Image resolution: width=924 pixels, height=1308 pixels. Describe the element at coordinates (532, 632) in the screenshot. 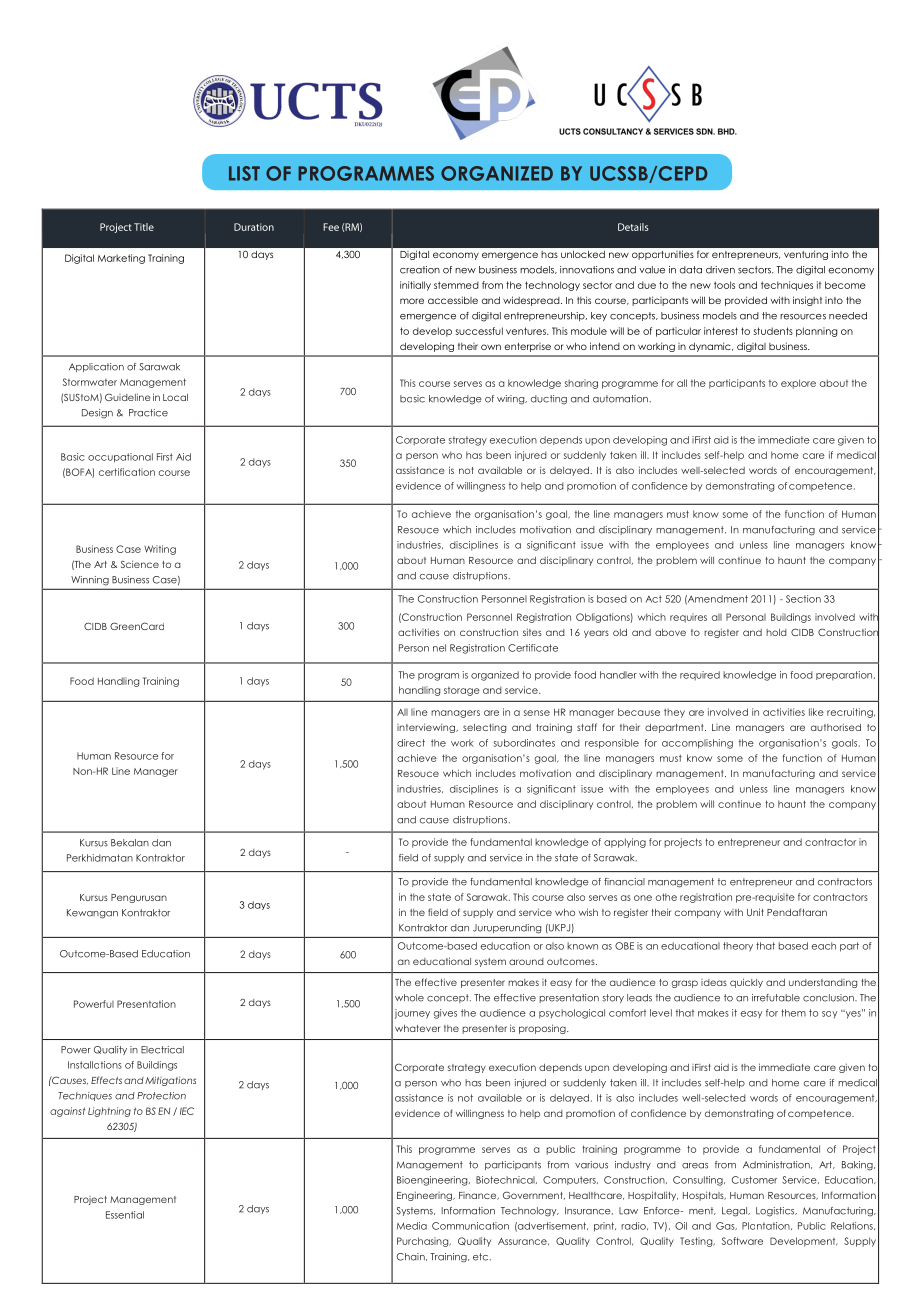

I see `sites` at that location.
